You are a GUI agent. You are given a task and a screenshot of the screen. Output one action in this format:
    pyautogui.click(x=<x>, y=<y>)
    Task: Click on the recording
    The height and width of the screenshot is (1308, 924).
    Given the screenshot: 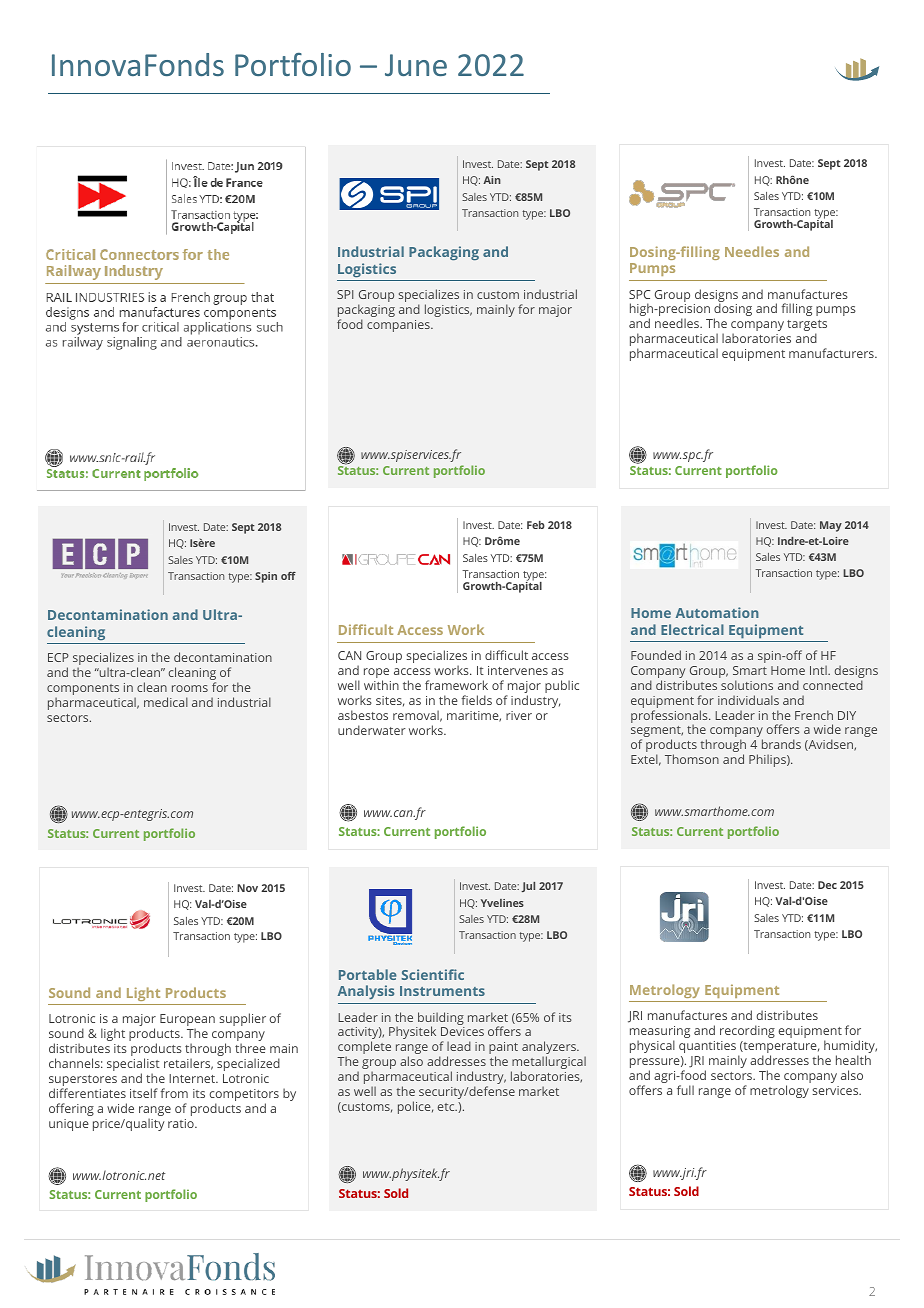 What is the action you would take?
    pyautogui.click(x=747, y=1031)
